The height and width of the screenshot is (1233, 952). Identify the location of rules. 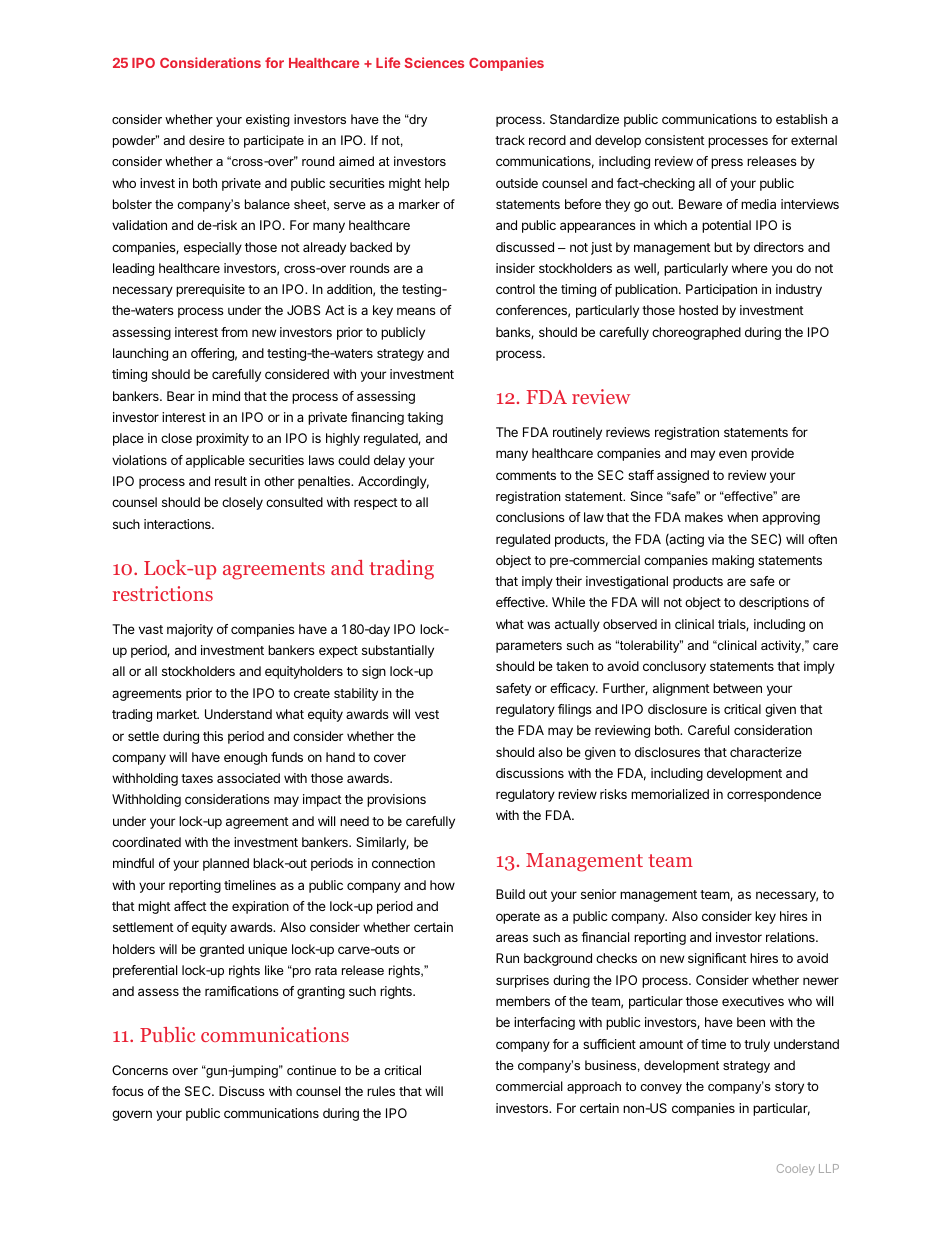
(381, 1091).
